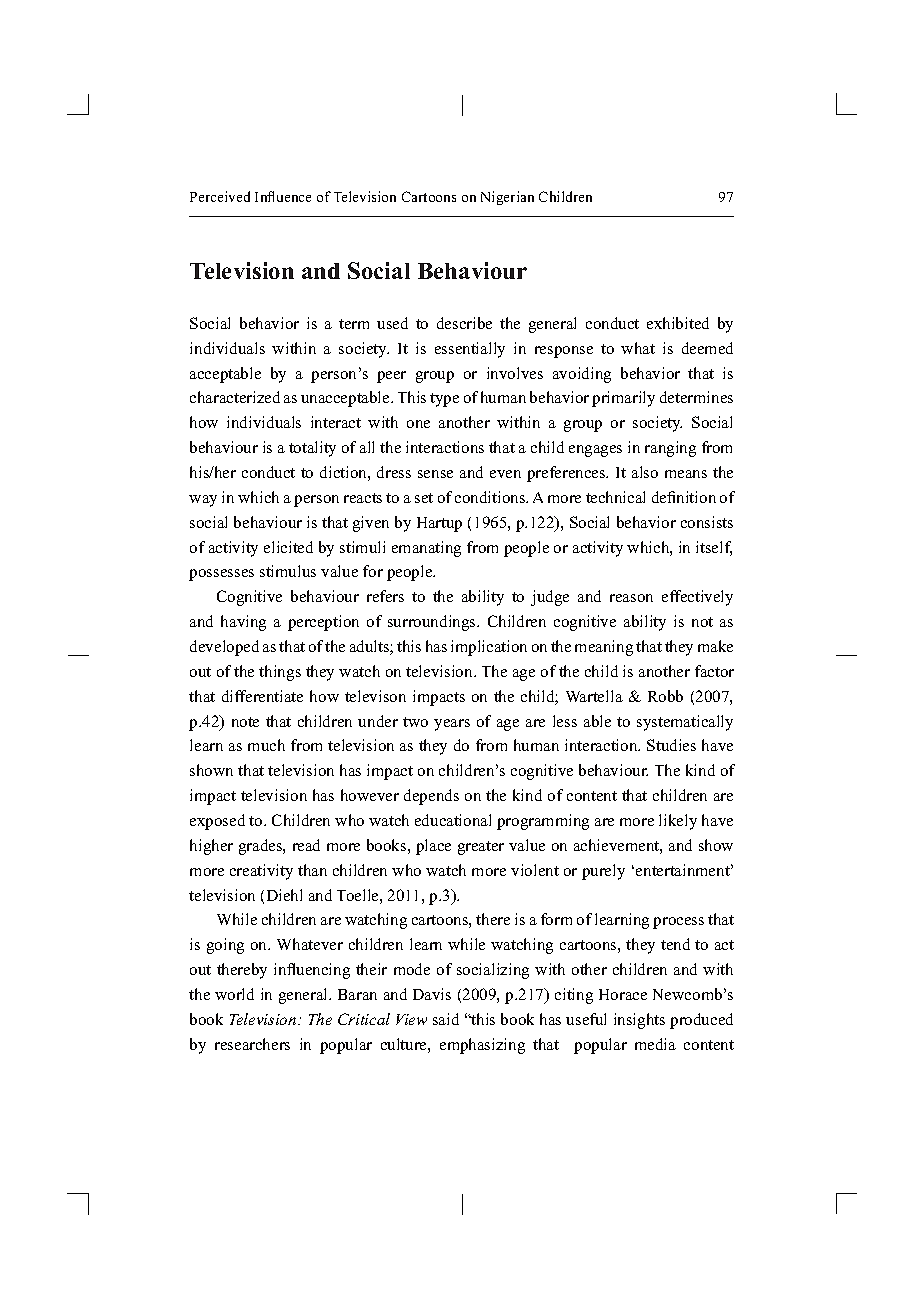  I want to click on researchers, so click(252, 1044).
